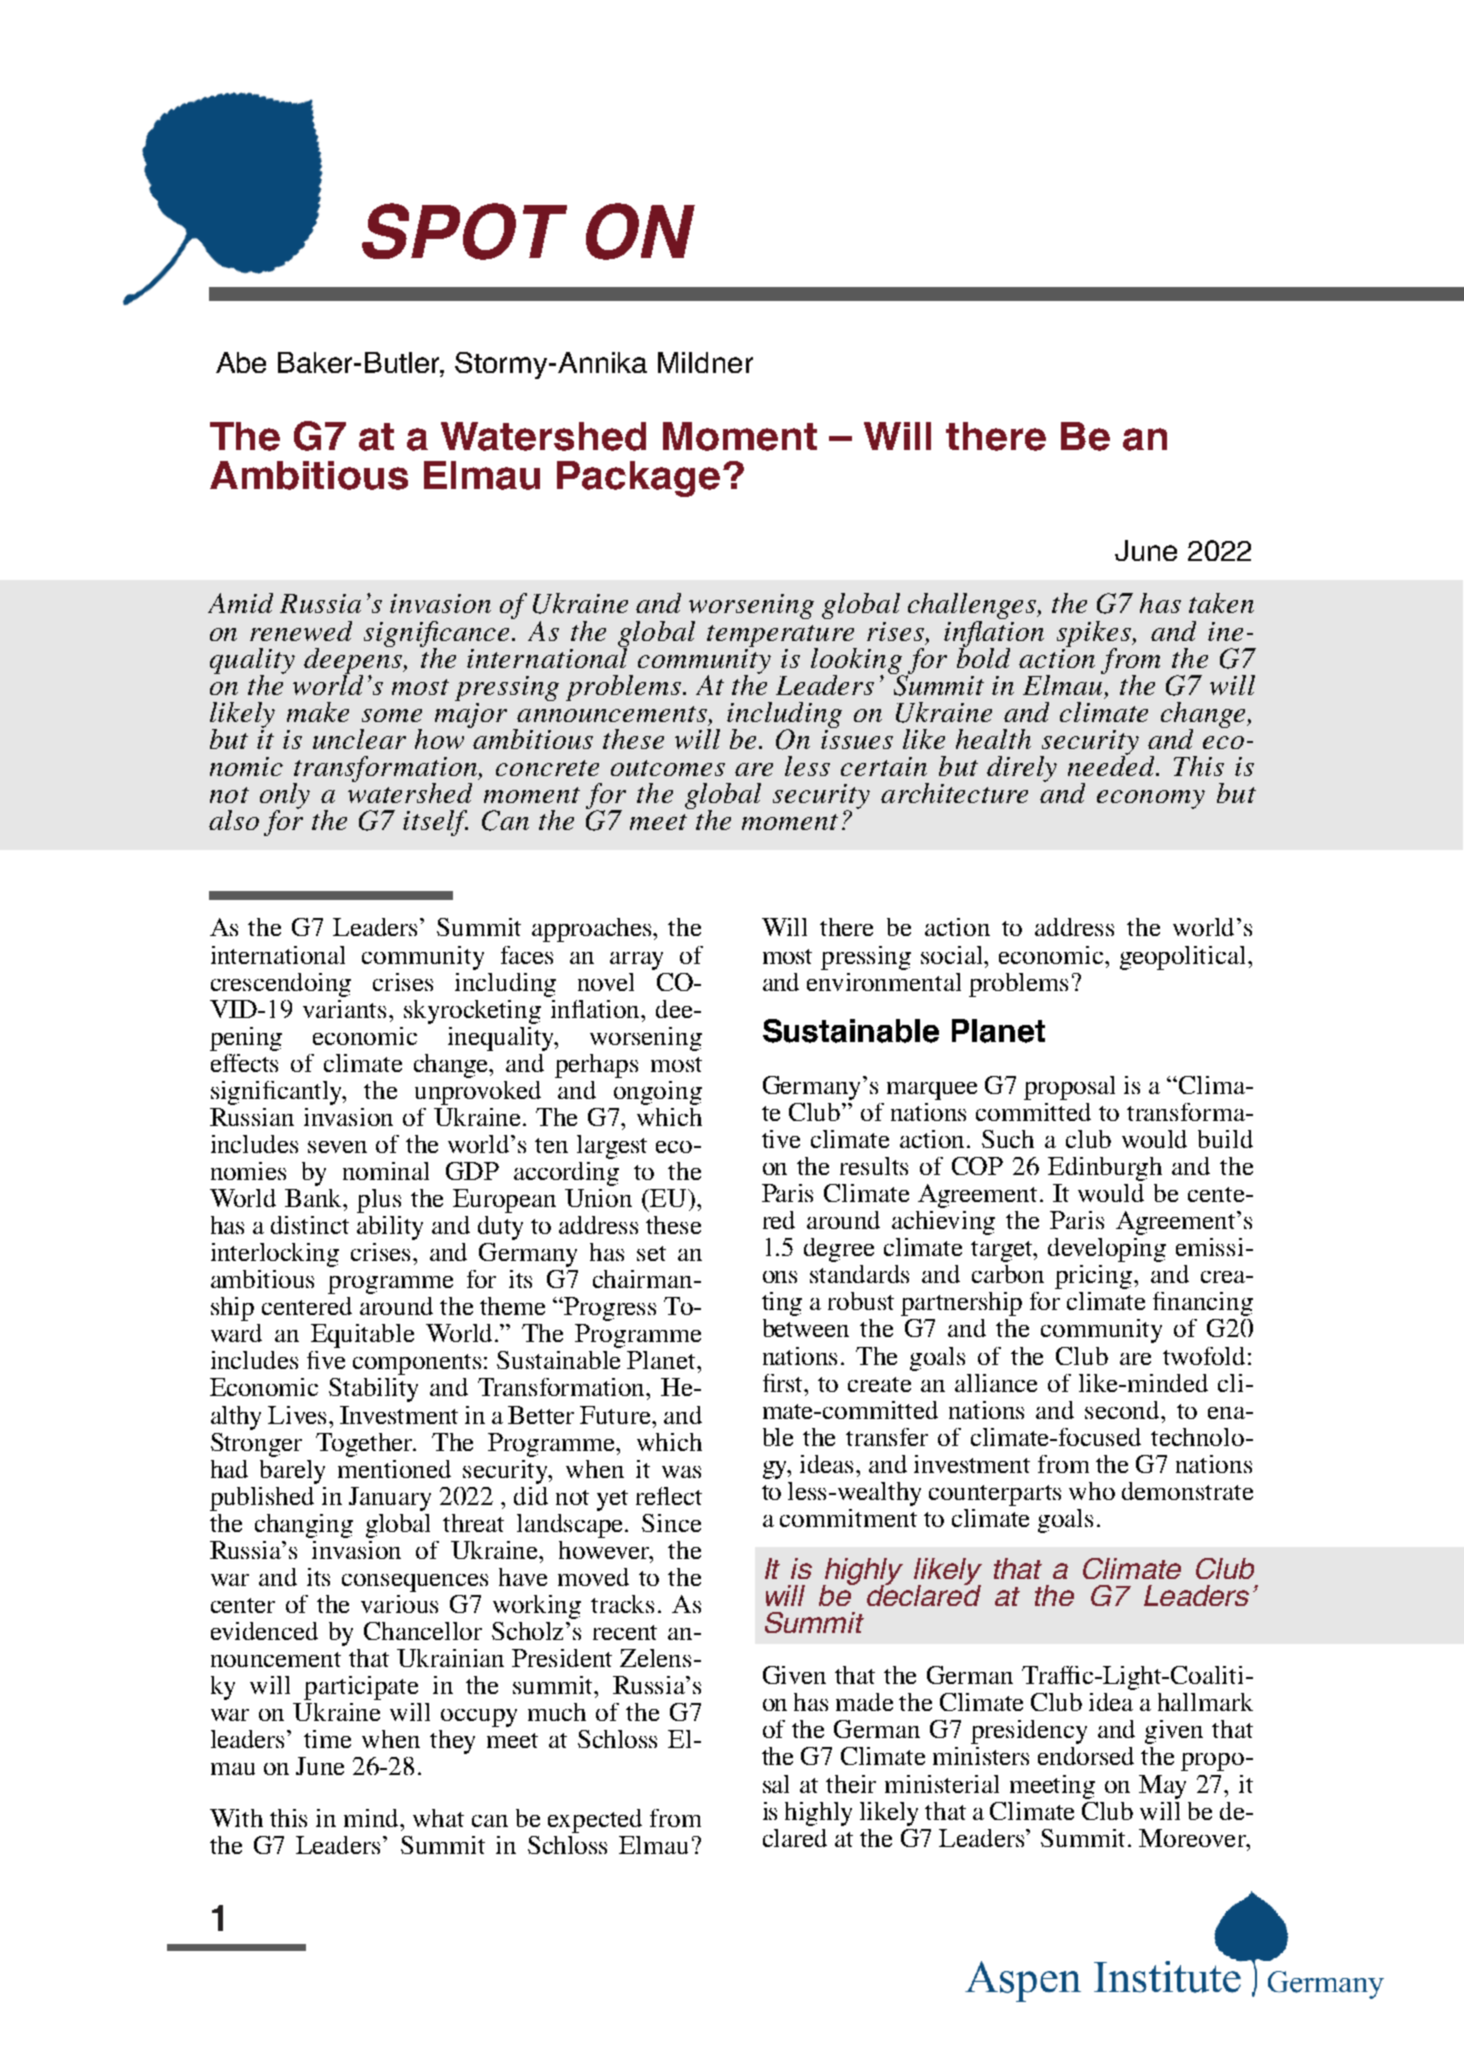 The height and width of the page is (2071, 1464). Describe the element at coordinates (1151, 799) in the page. I see `economy` at that location.
